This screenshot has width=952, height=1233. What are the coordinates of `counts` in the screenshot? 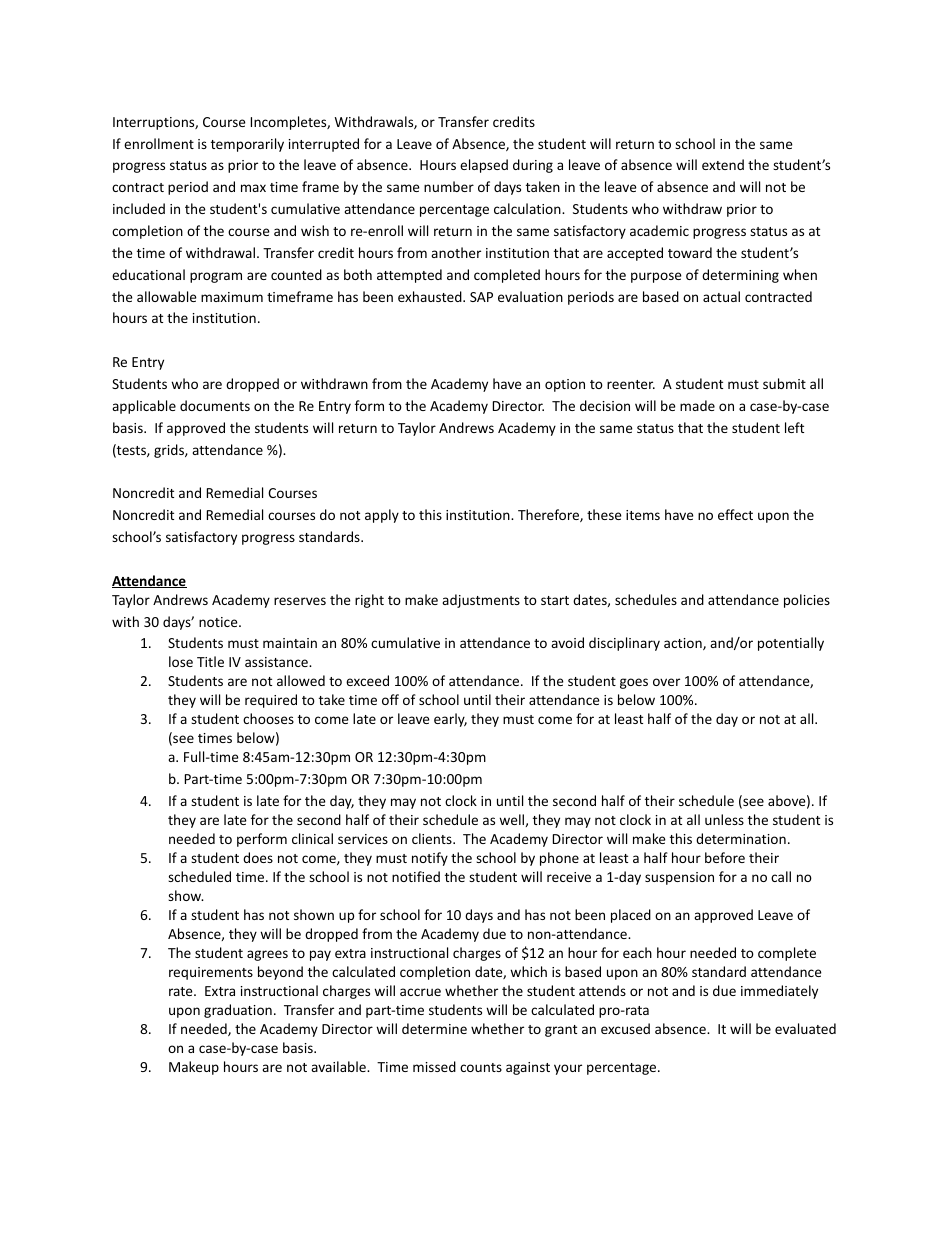 It's located at (481, 1067).
